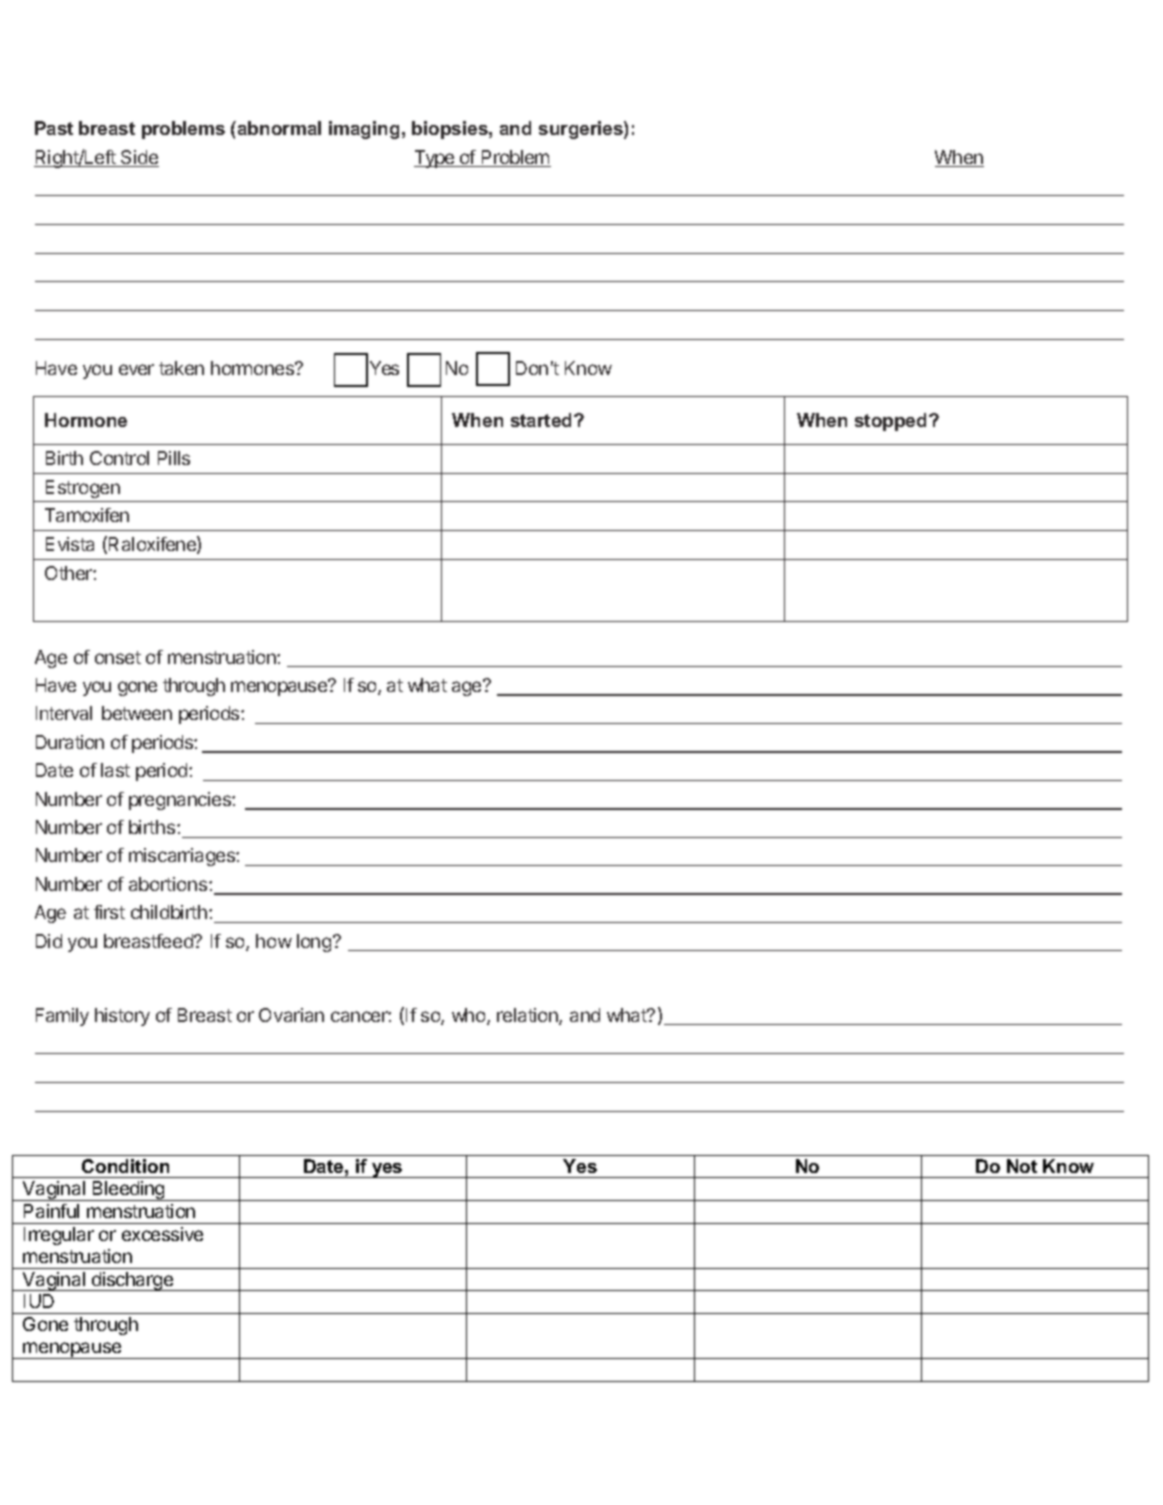 The image size is (1163, 1505). I want to click on Pills, so click(174, 458).
